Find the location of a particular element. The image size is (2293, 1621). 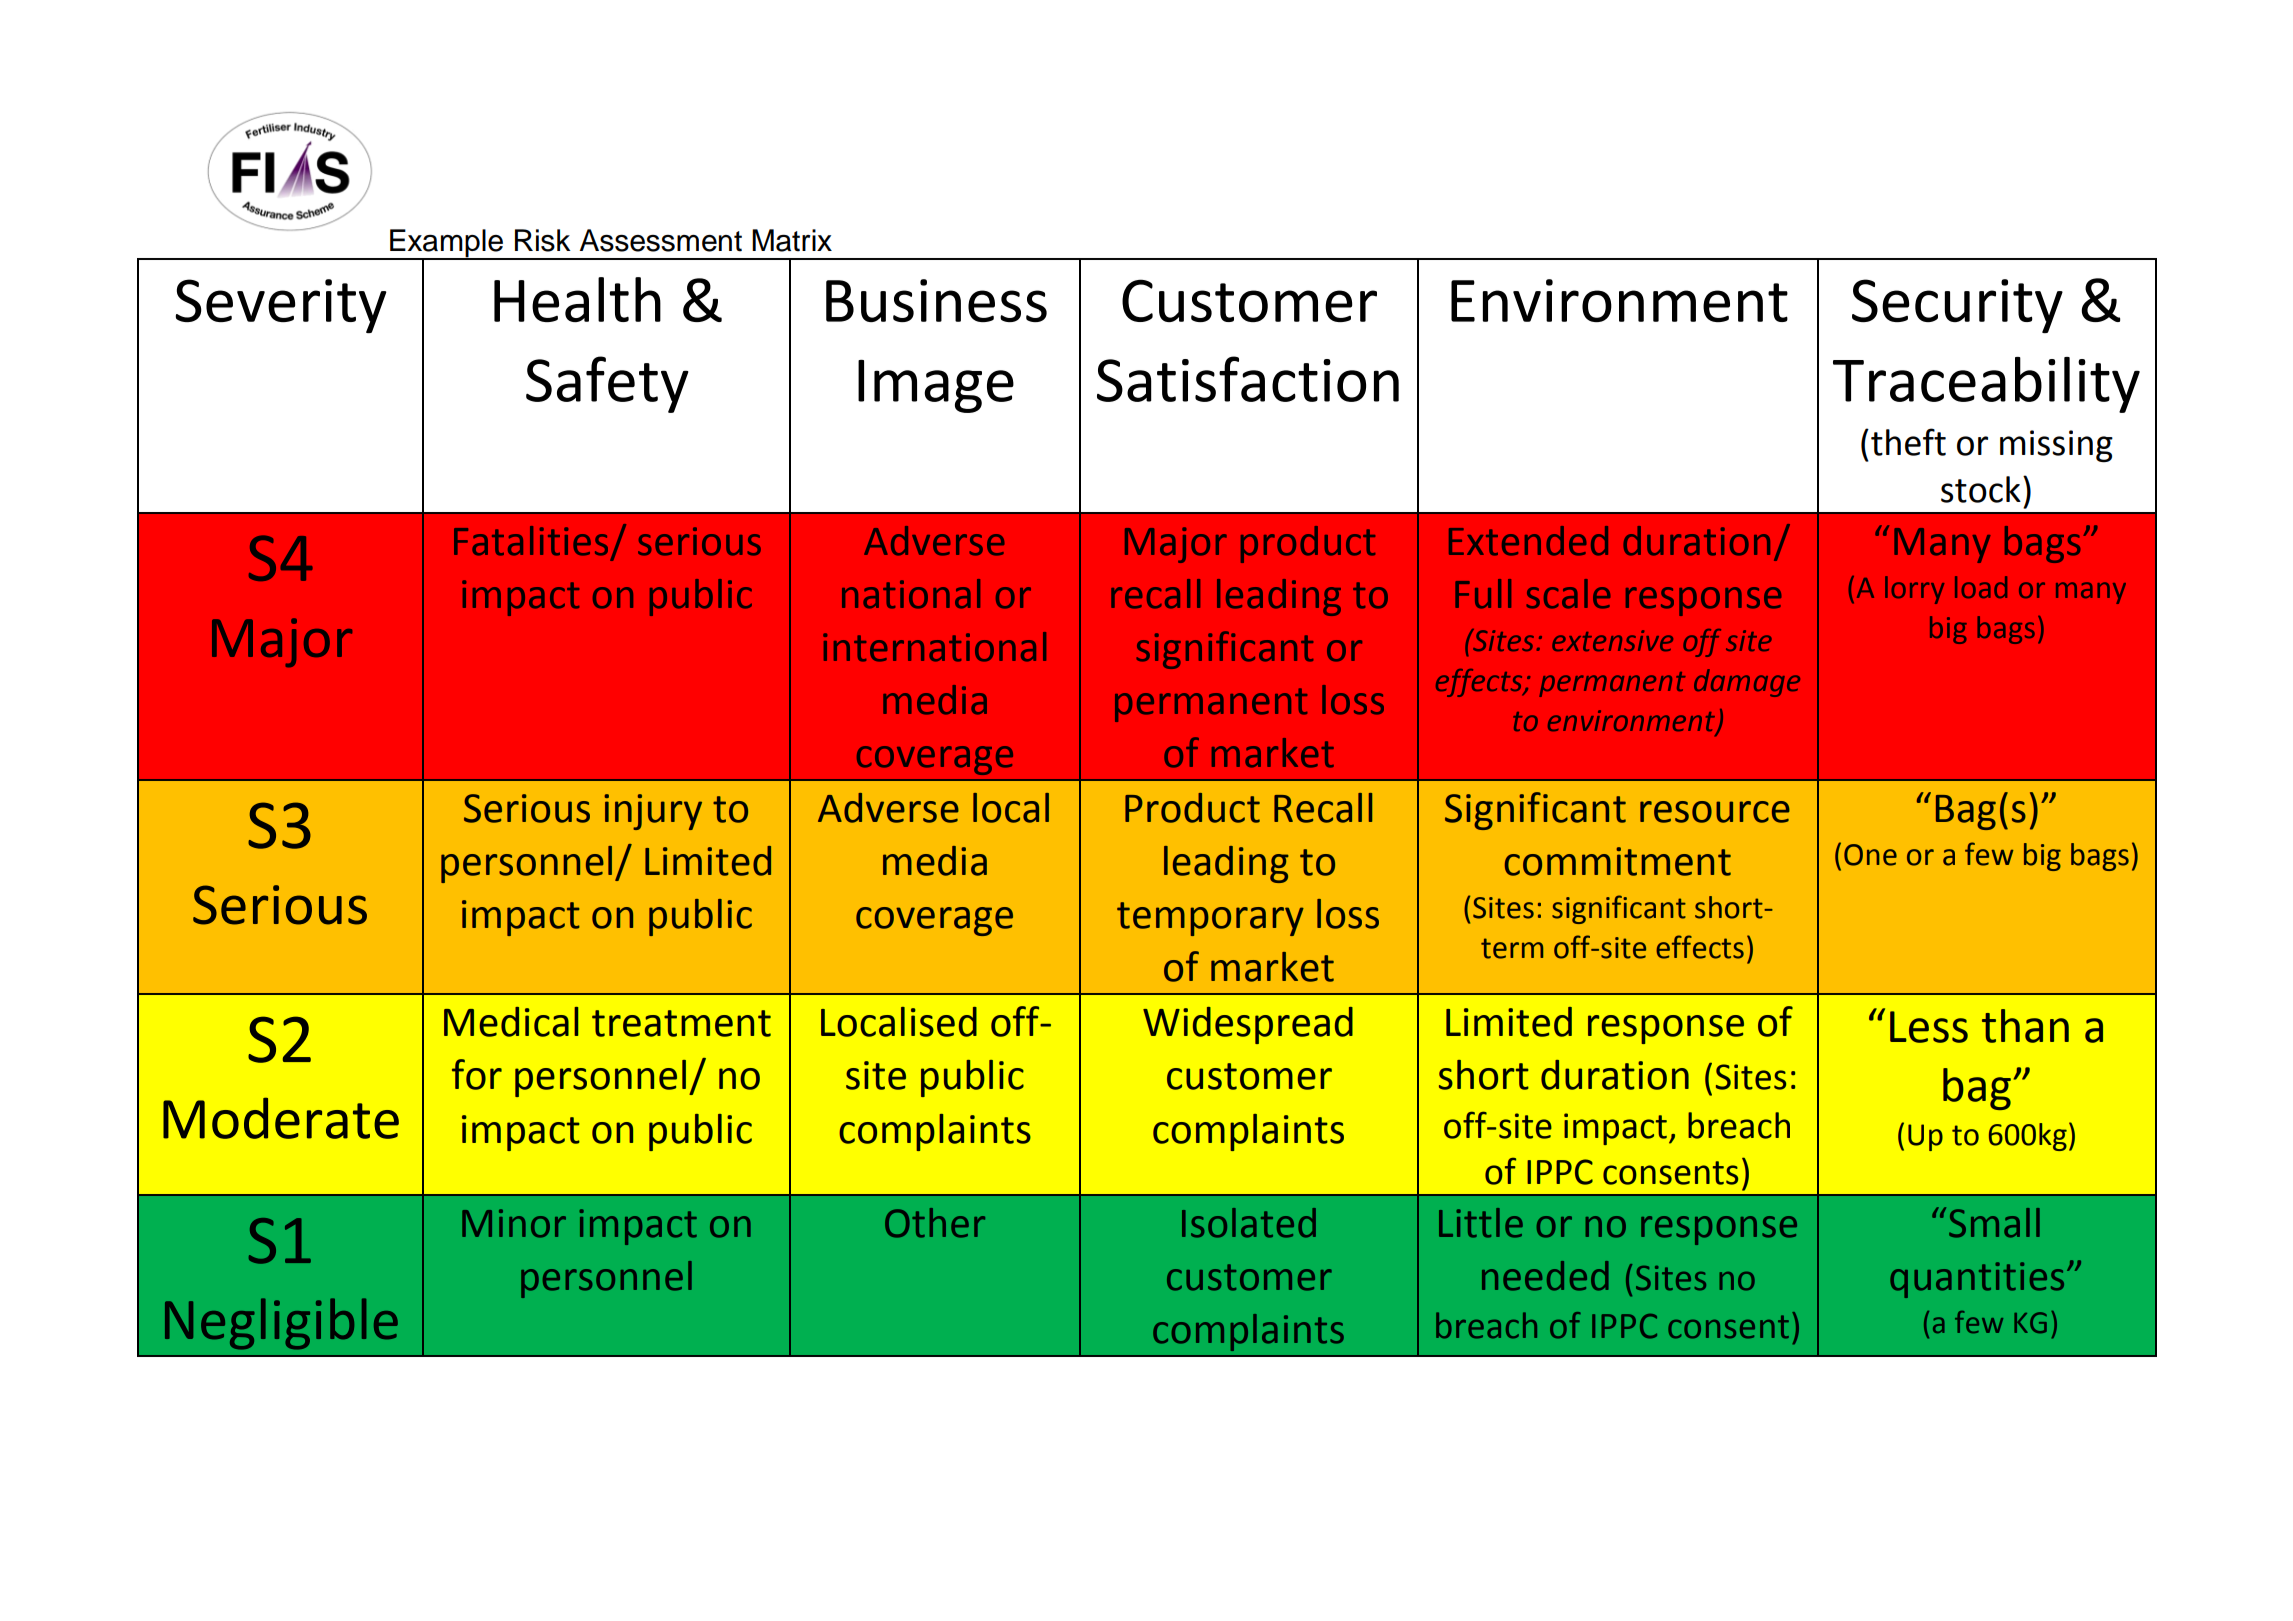

injury is located at coordinates (653, 812).
